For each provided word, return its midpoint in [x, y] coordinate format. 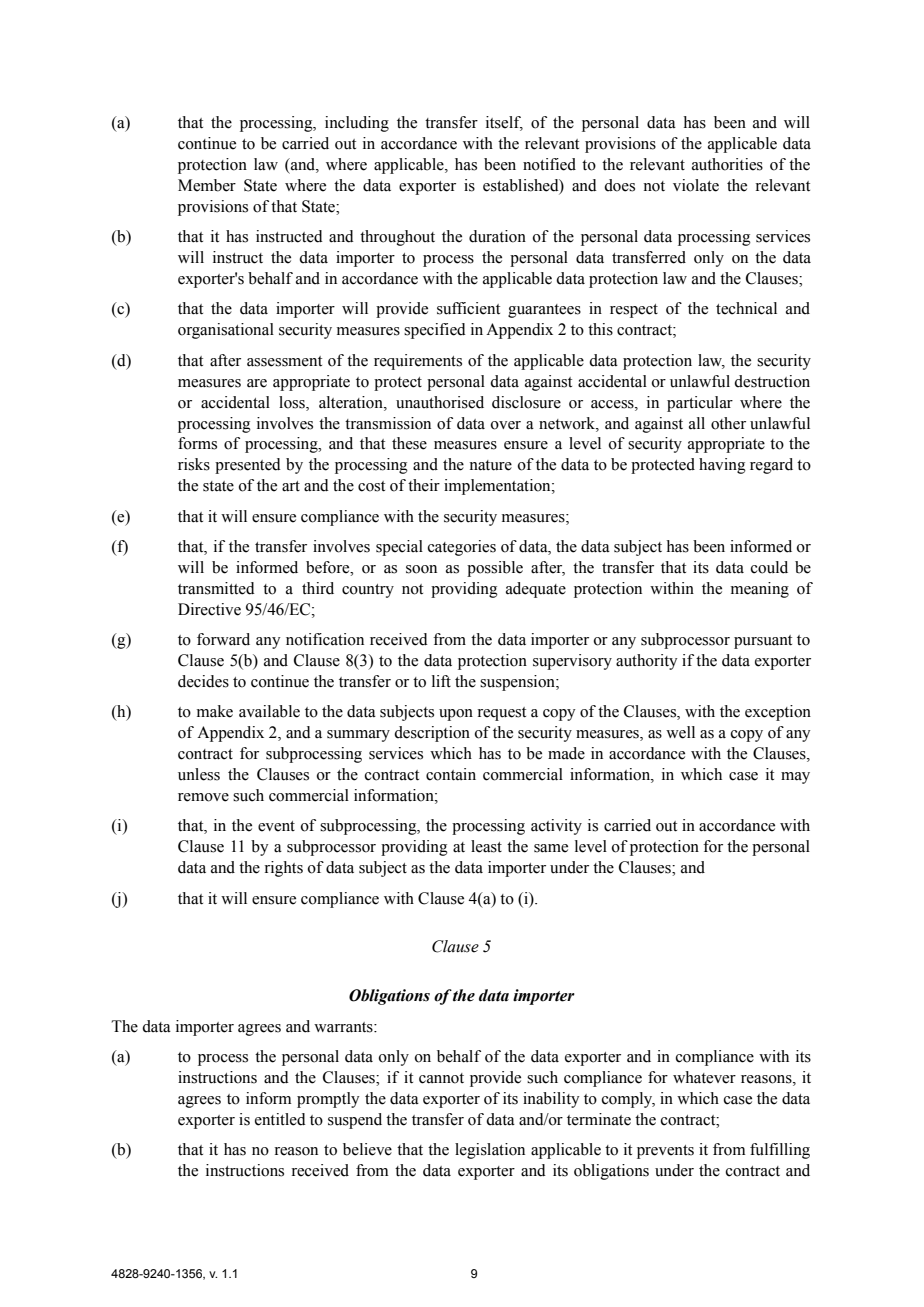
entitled [280, 1119]
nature [490, 465]
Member [207, 185]
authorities [727, 164]
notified [549, 164]
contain [451, 774]
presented [248, 466]
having [722, 466]
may [795, 778]
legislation [490, 1151]
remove [203, 797]
